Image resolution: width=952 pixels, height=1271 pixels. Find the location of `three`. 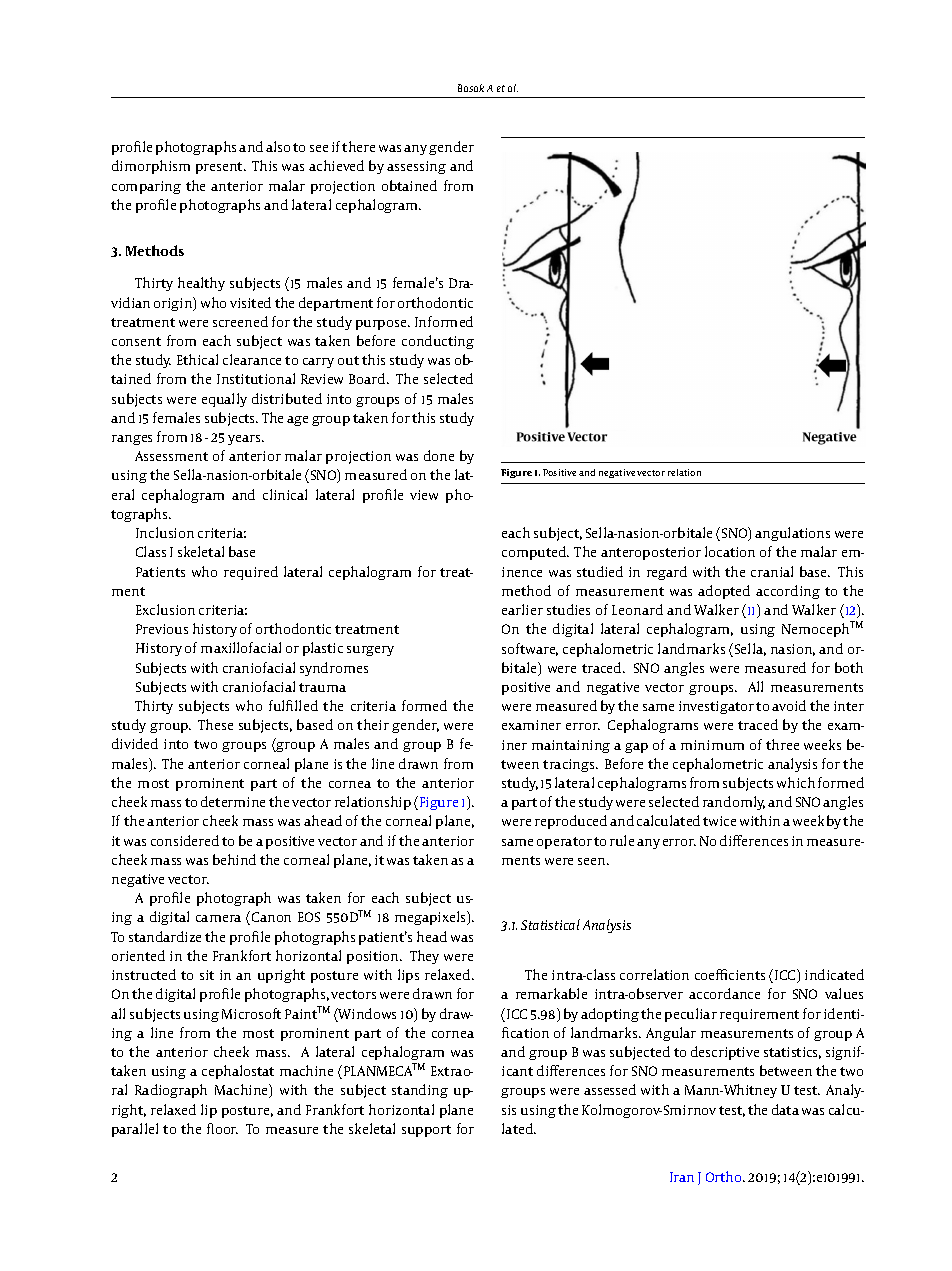

three is located at coordinates (782, 744).
